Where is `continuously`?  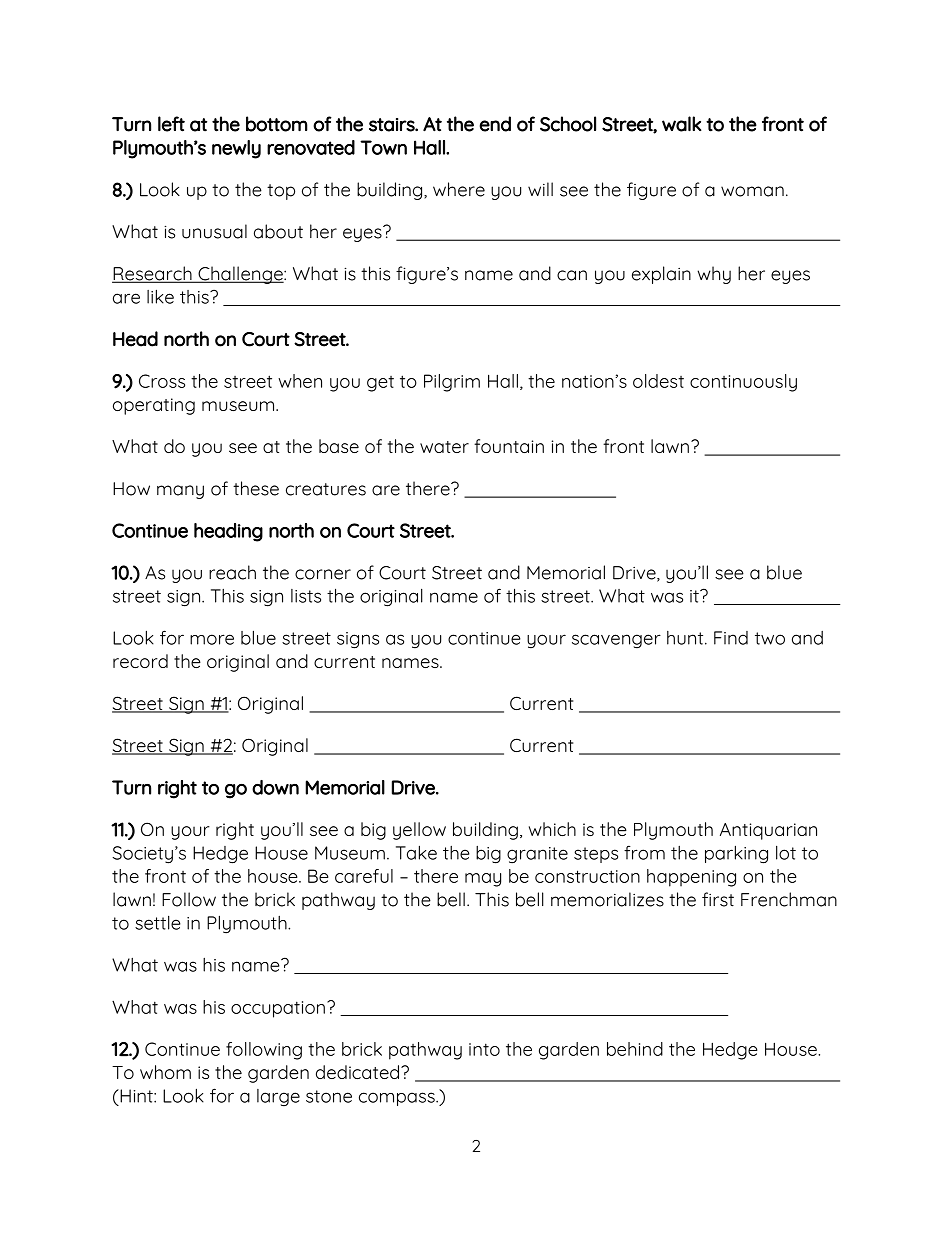 continuously is located at coordinates (743, 383).
